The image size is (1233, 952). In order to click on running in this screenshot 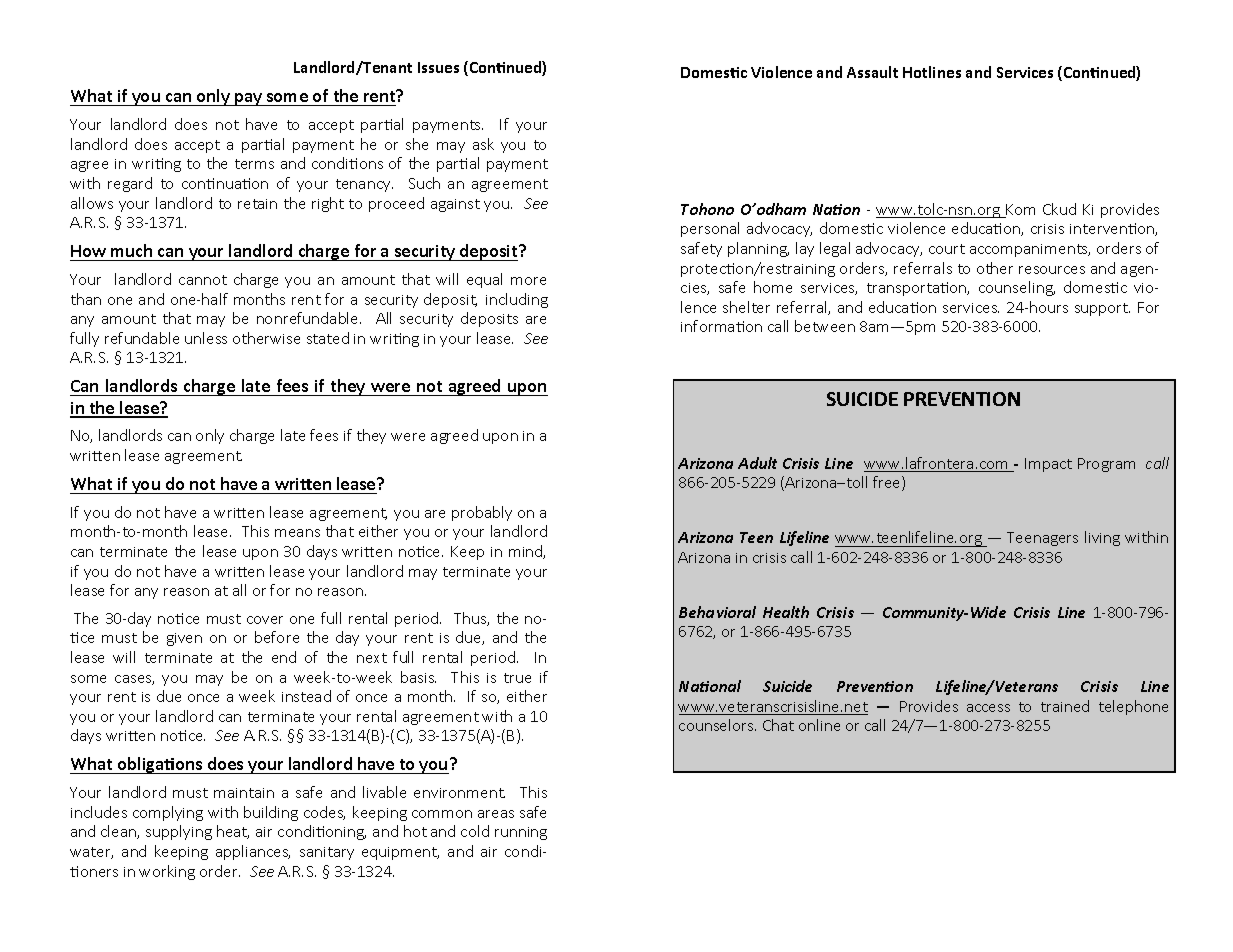, I will do `click(521, 833)`.
